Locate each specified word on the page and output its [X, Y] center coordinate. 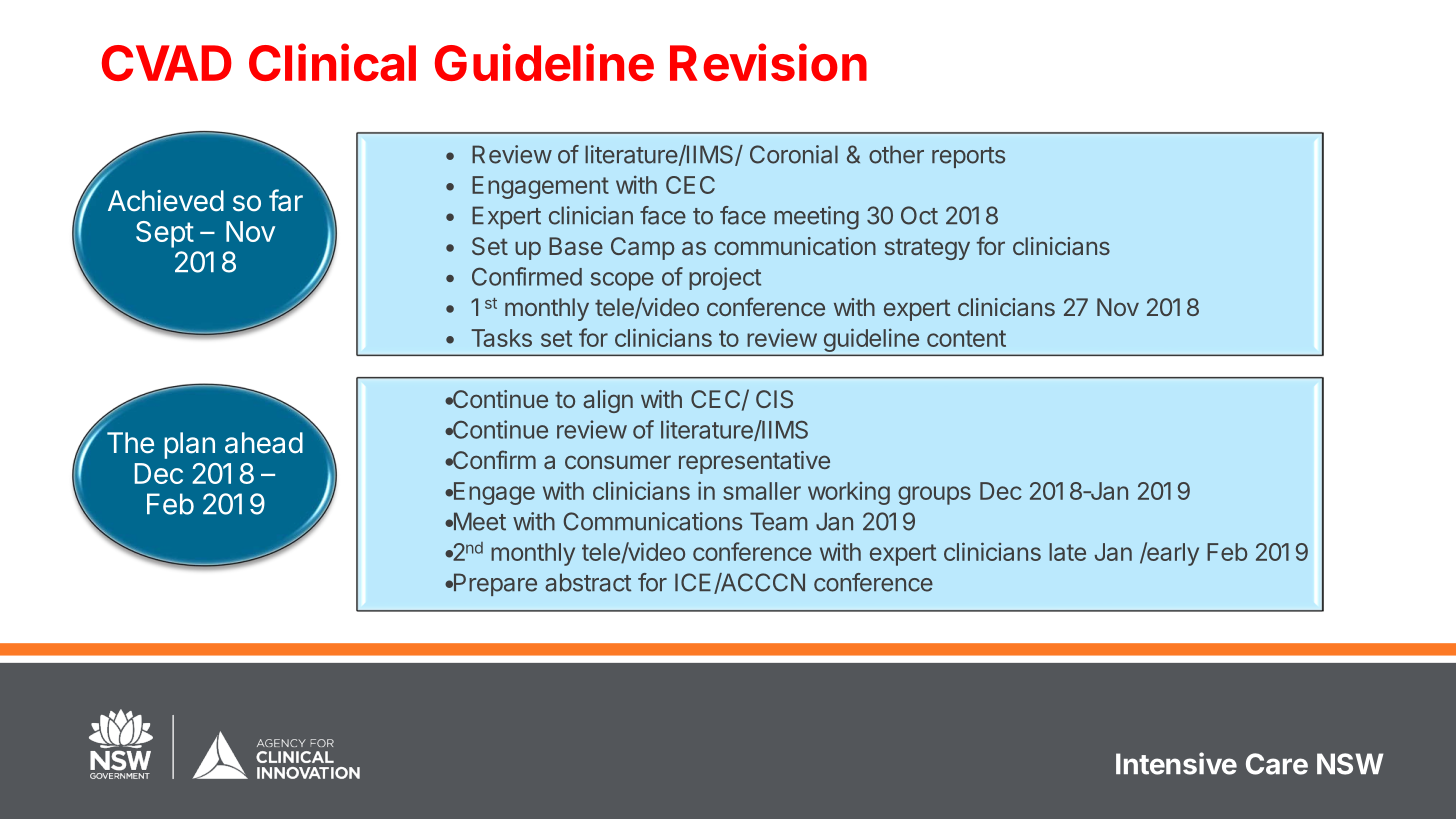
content [966, 338]
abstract [588, 582]
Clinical [332, 62]
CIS [774, 399]
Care [1277, 764]
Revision [768, 62]
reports [968, 157]
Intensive [1176, 763]
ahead [264, 443]
